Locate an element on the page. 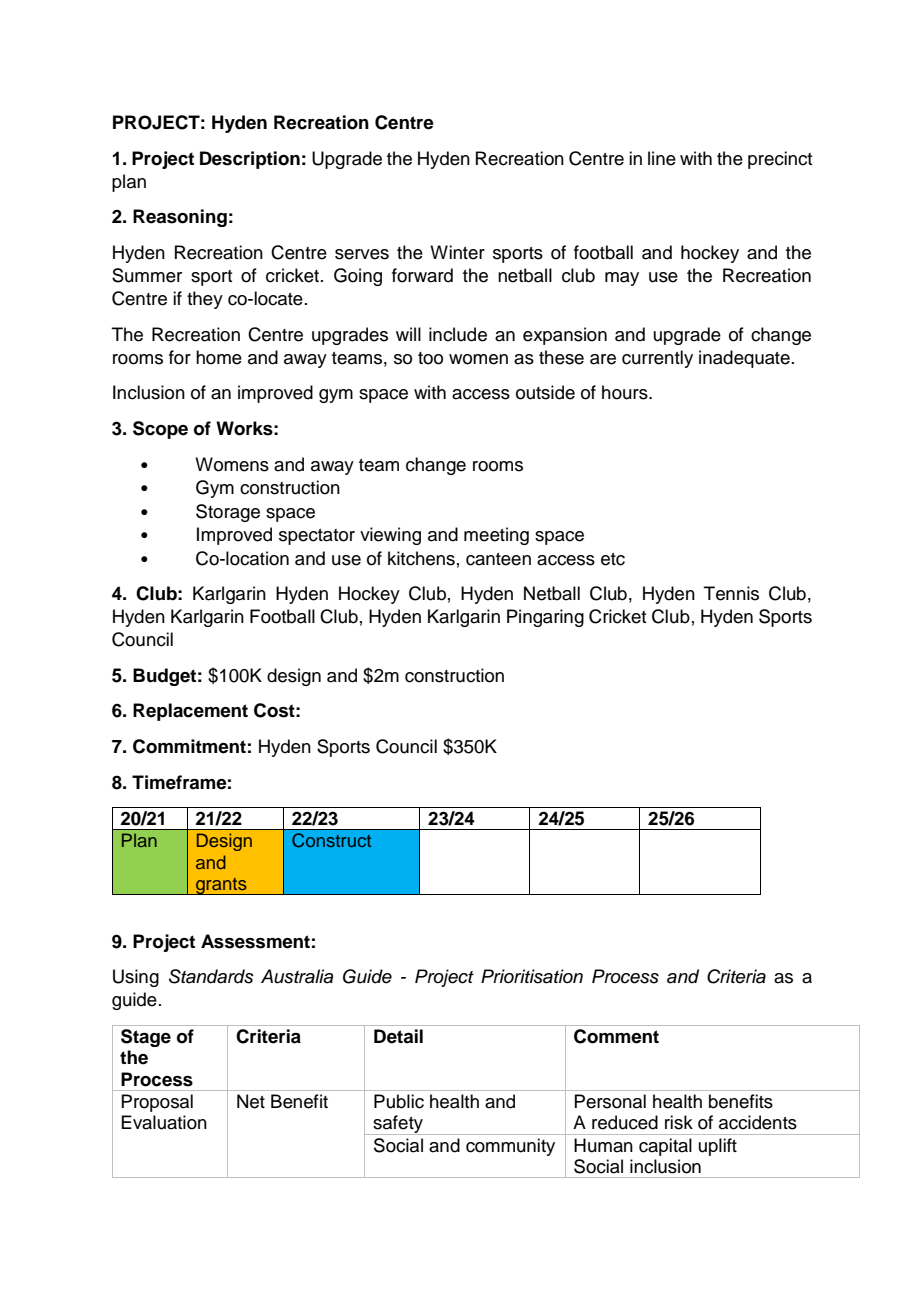 The image size is (924, 1308). canteen is located at coordinates (498, 559).
